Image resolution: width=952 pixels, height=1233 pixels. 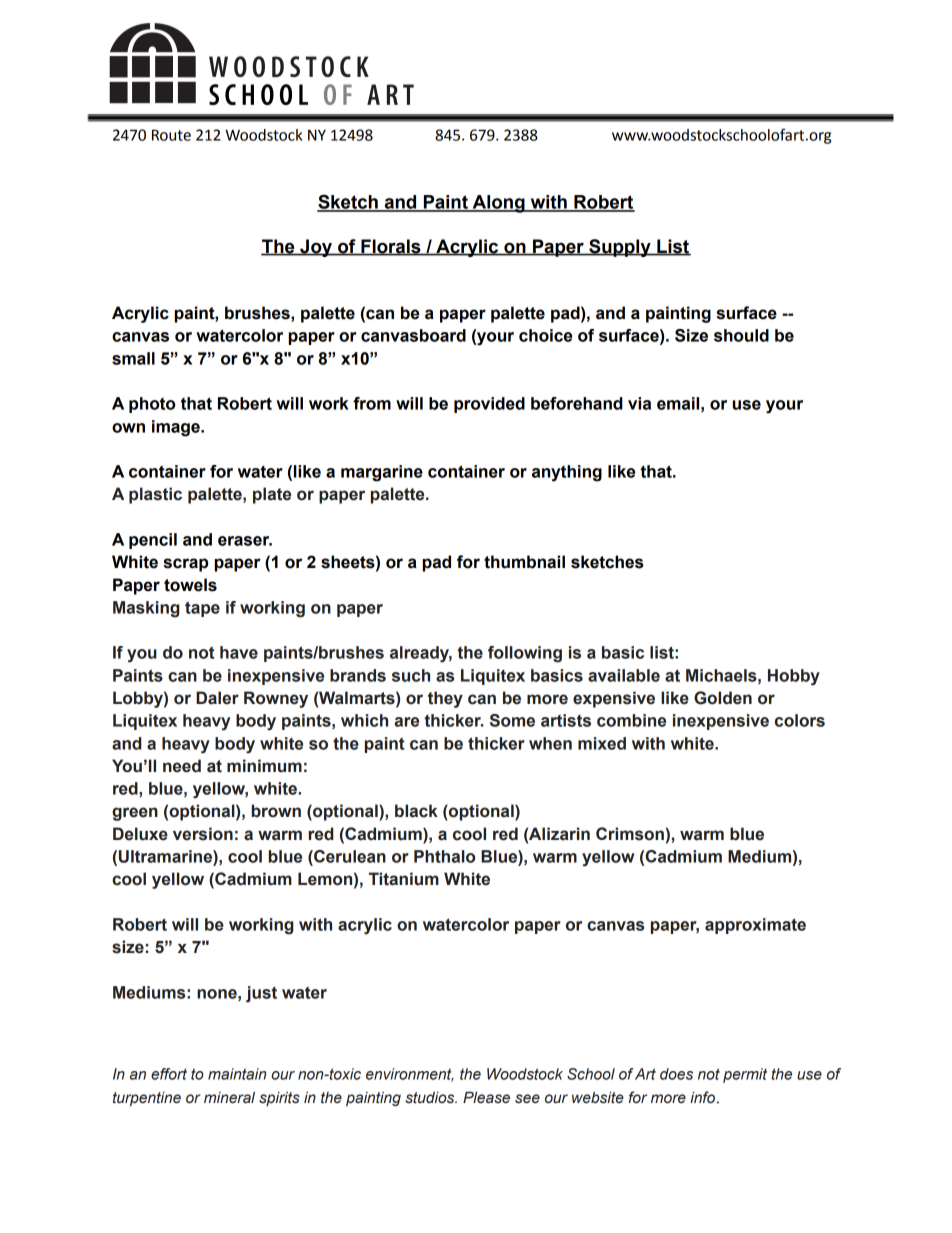 What do you see at coordinates (620, 248) in the screenshot?
I see `Supply` at bounding box center [620, 248].
